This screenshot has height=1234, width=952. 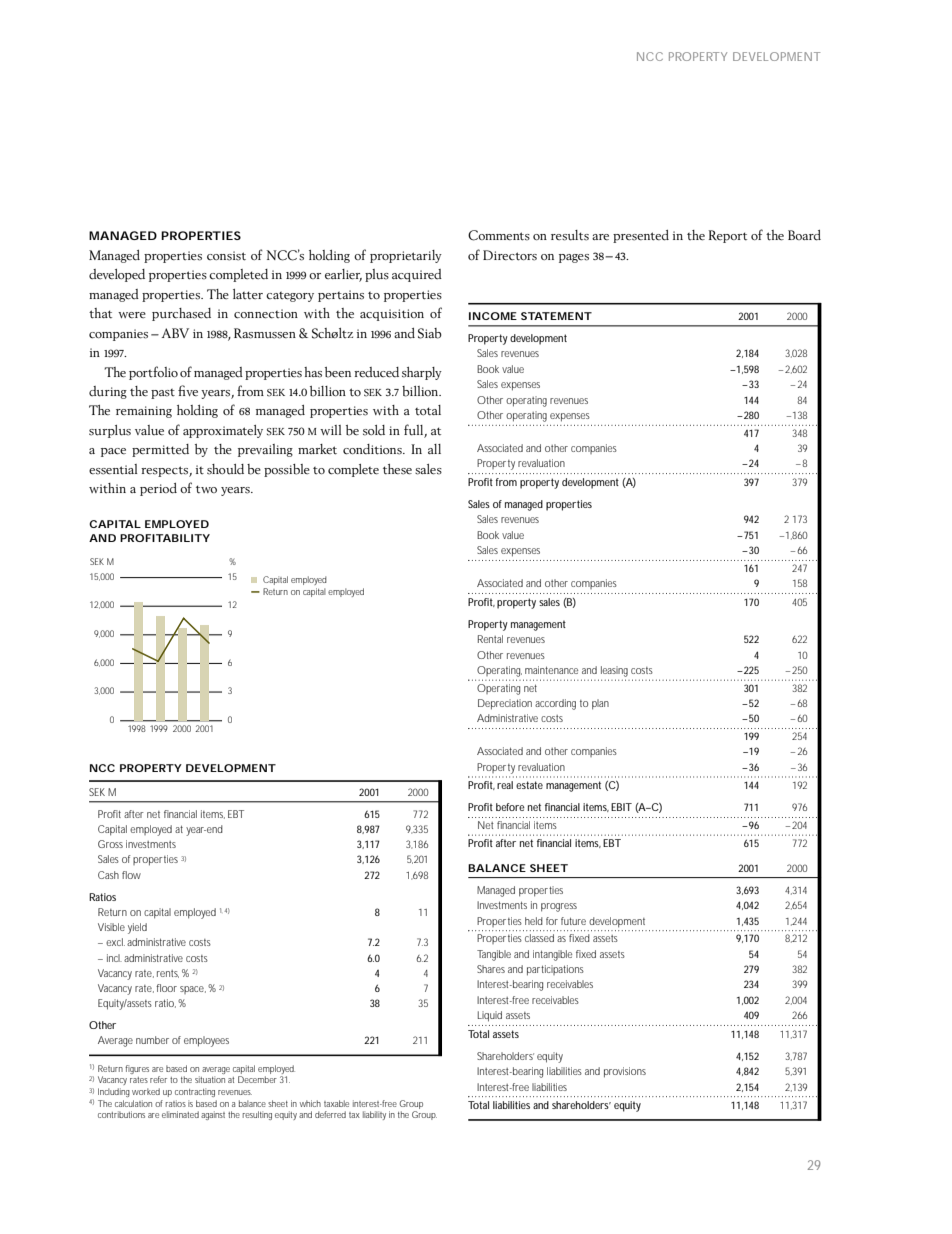 I want to click on leasing, so click(x=614, y=671).
